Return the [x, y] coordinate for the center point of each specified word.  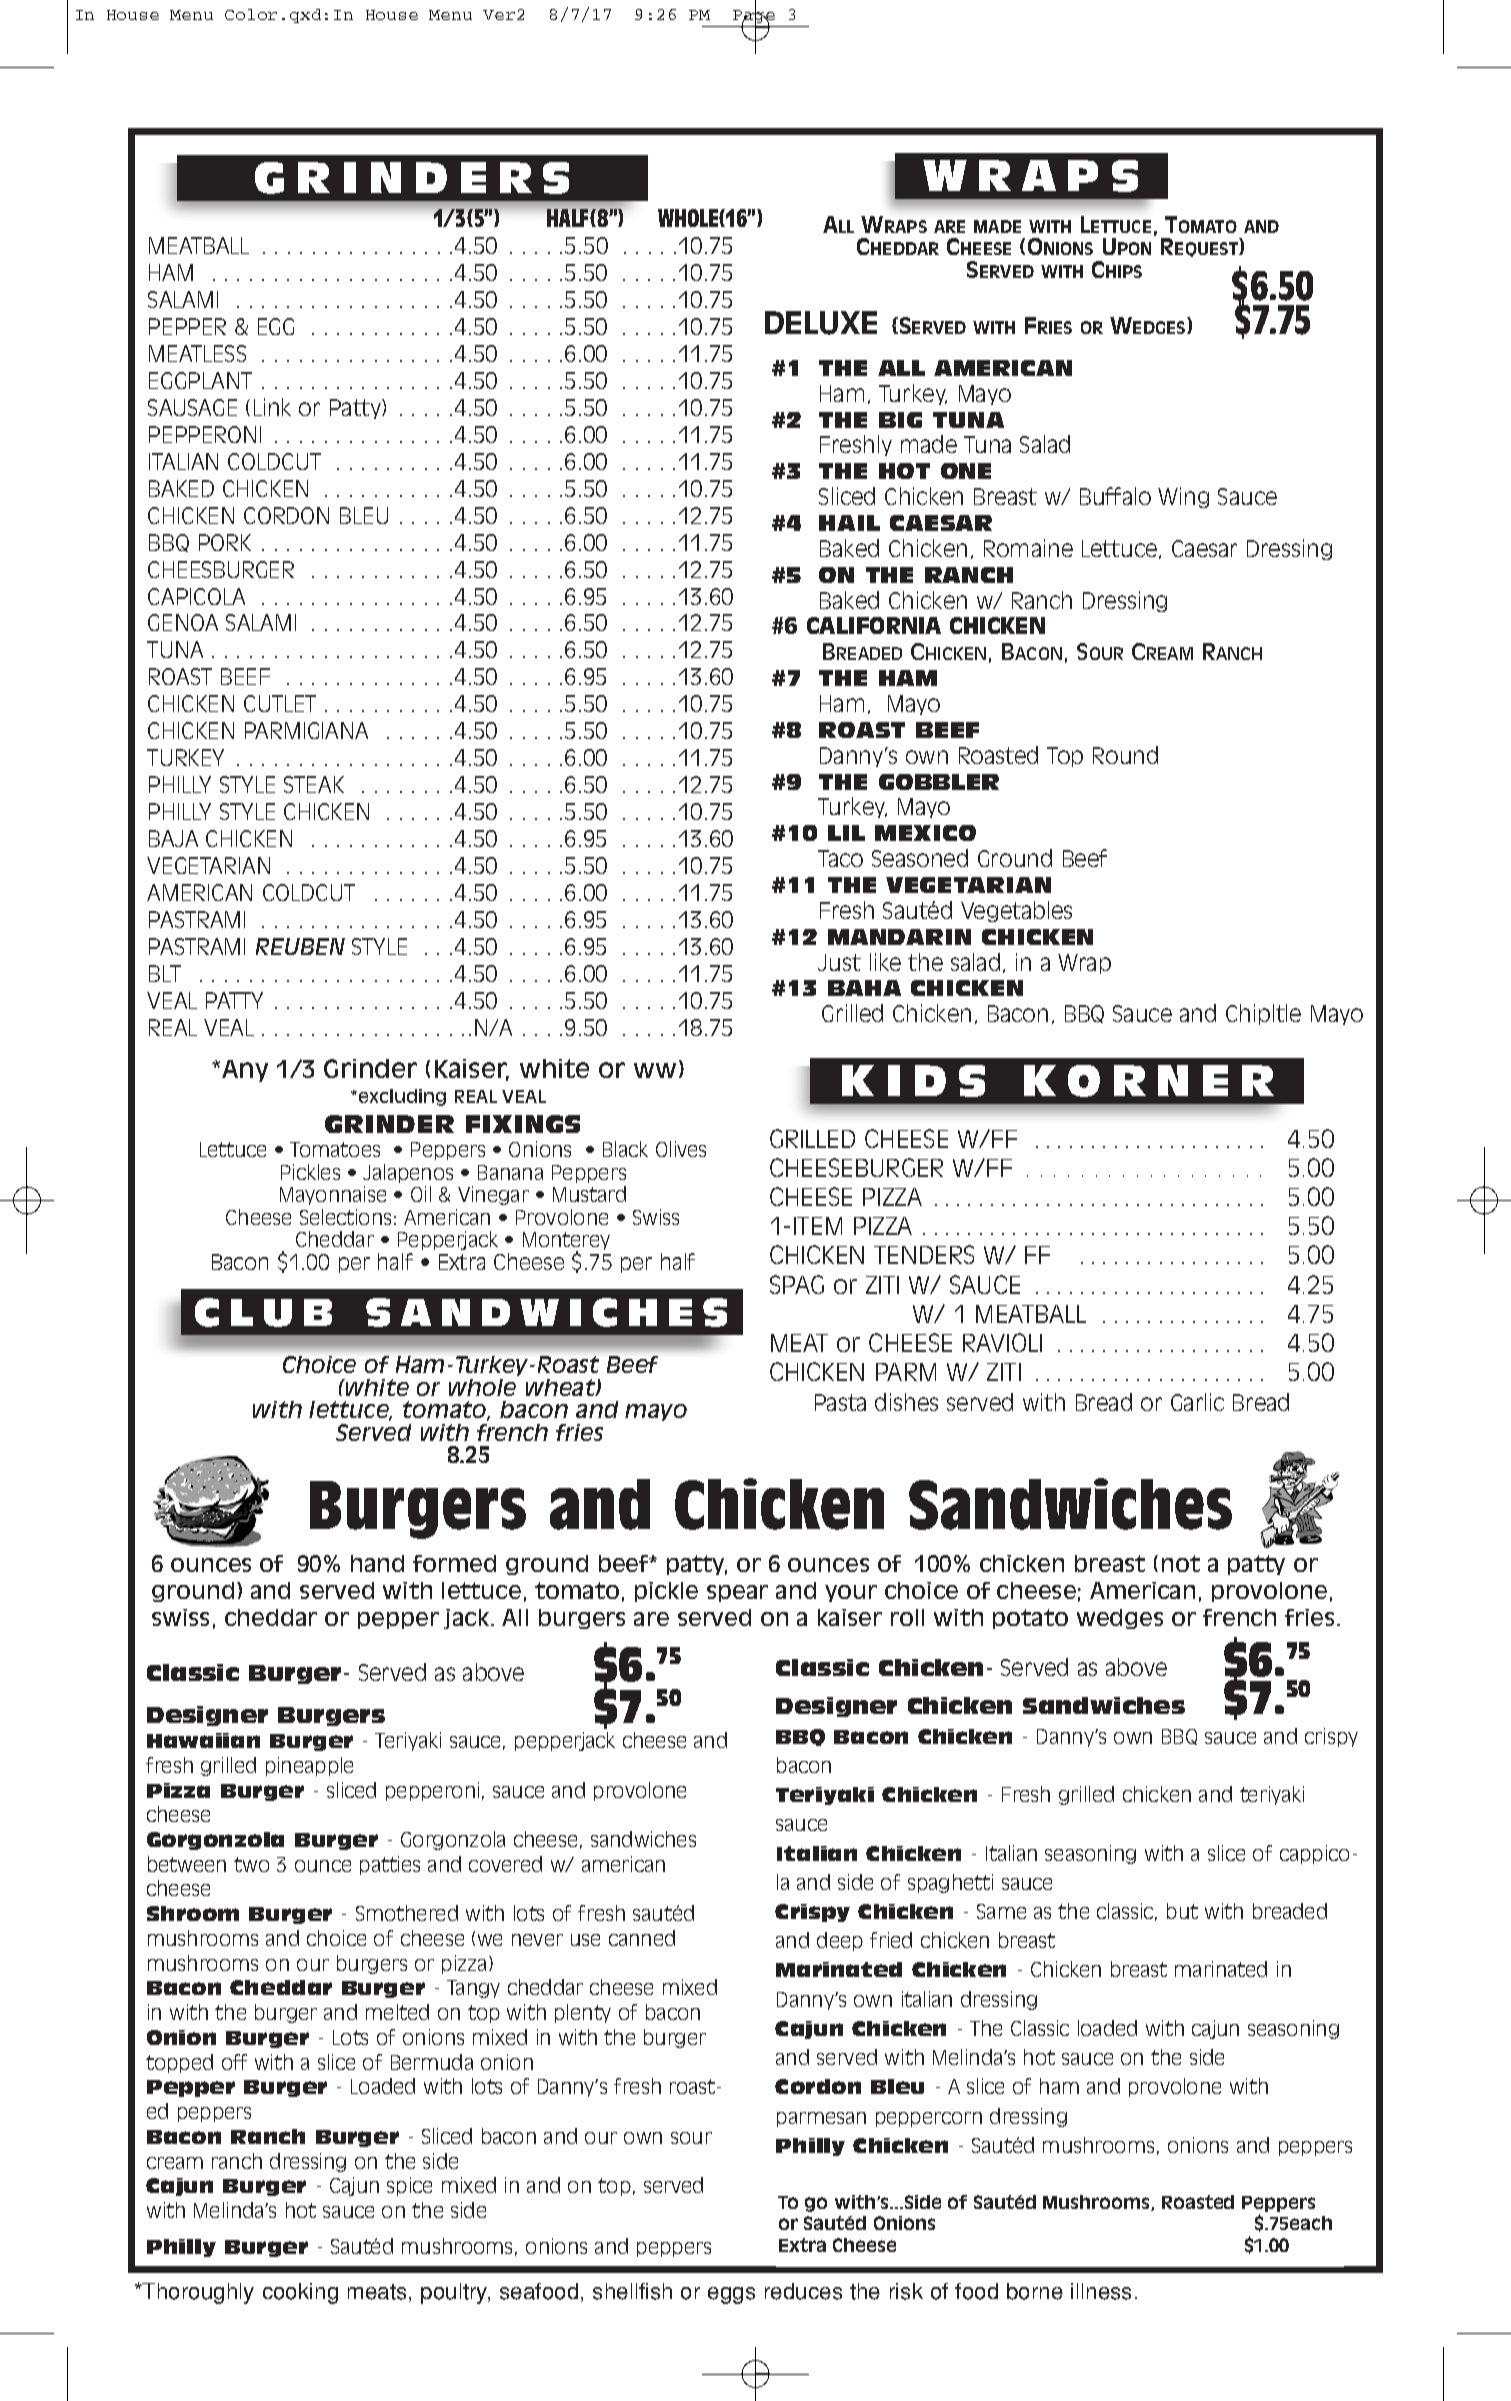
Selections [345, 1217]
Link [272, 407]
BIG [900, 420]
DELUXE [821, 323]
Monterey [566, 1242]
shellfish [632, 2291]
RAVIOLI [1002, 1342]
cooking [300, 2293]
